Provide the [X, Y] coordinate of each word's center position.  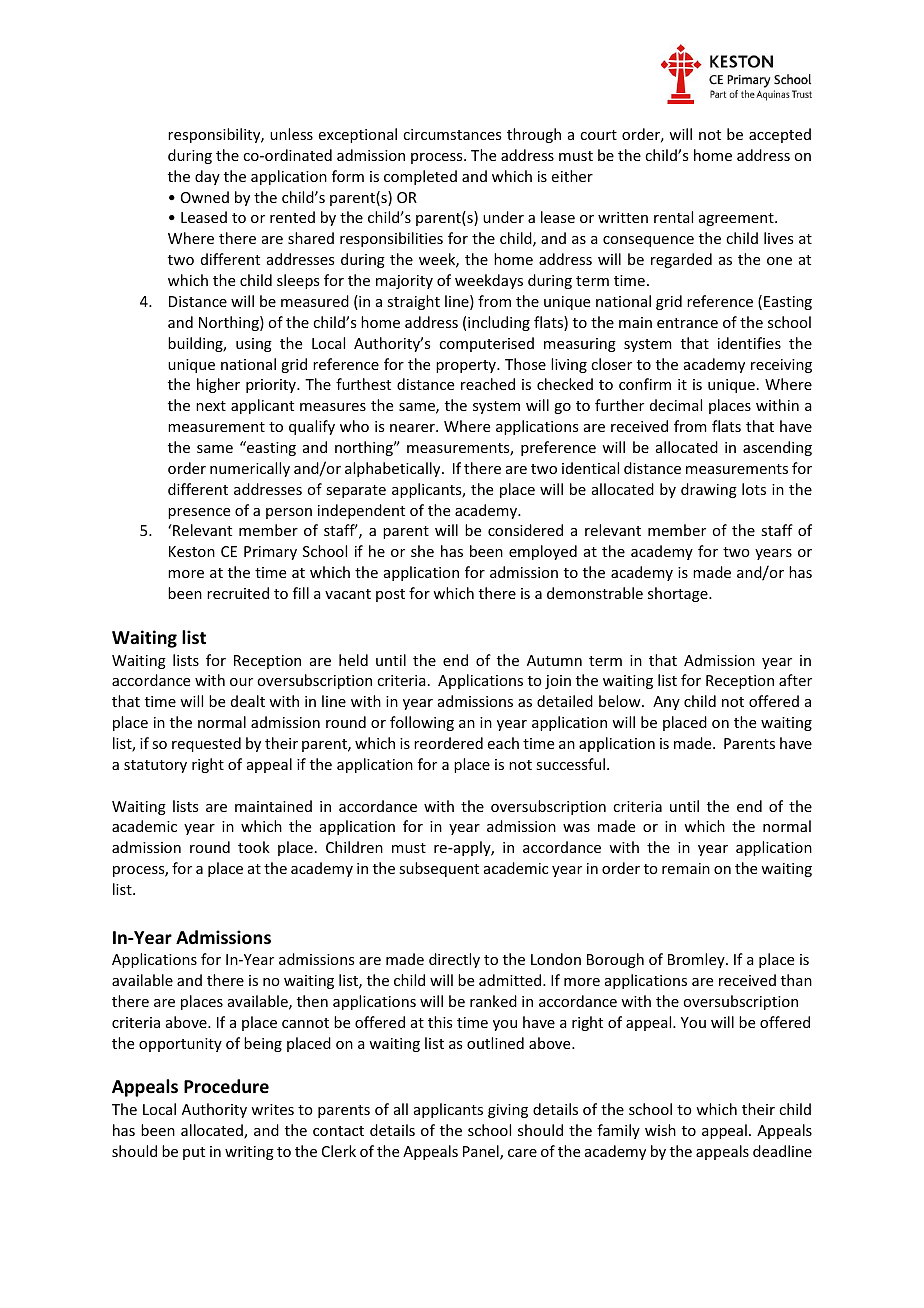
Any [666, 703]
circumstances [452, 134]
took [254, 847]
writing [249, 1153]
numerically [250, 469]
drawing [709, 490]
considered [525, 530]
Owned [205, 197]
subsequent [439, 869]
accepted [780, 135]
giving [508, 1111]
